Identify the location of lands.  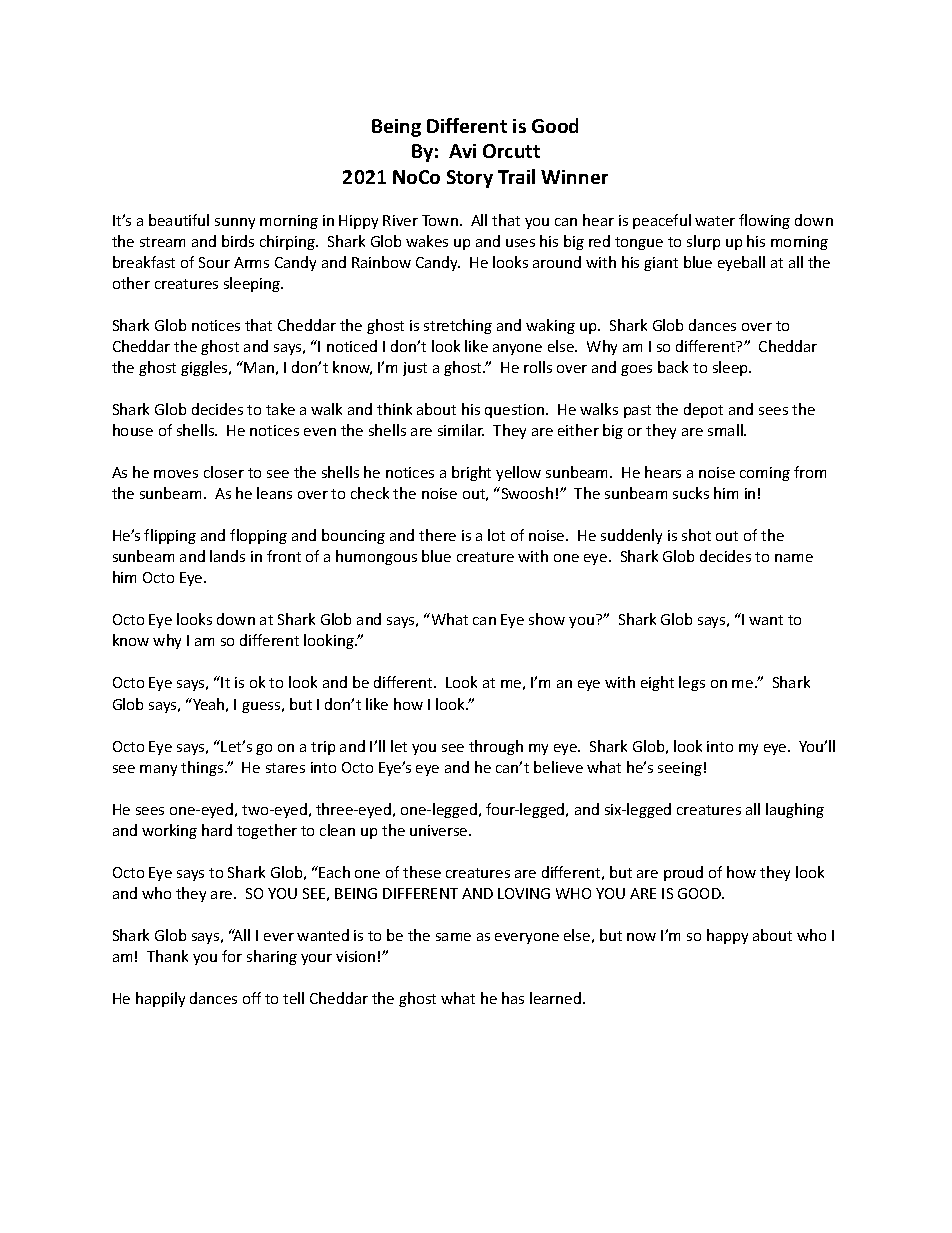
(227, 556).
